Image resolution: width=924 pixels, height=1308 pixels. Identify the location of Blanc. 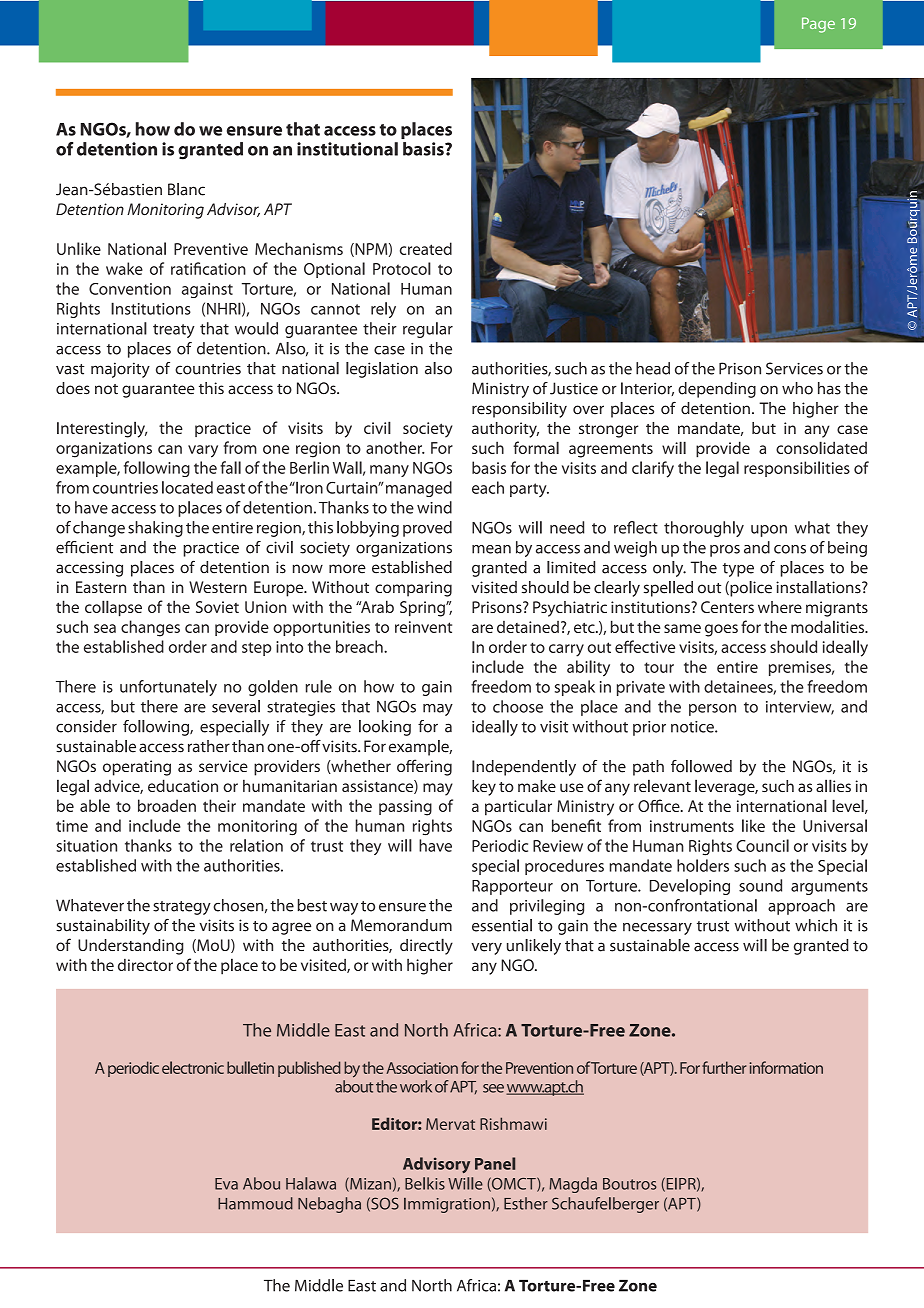
(186, 189).
